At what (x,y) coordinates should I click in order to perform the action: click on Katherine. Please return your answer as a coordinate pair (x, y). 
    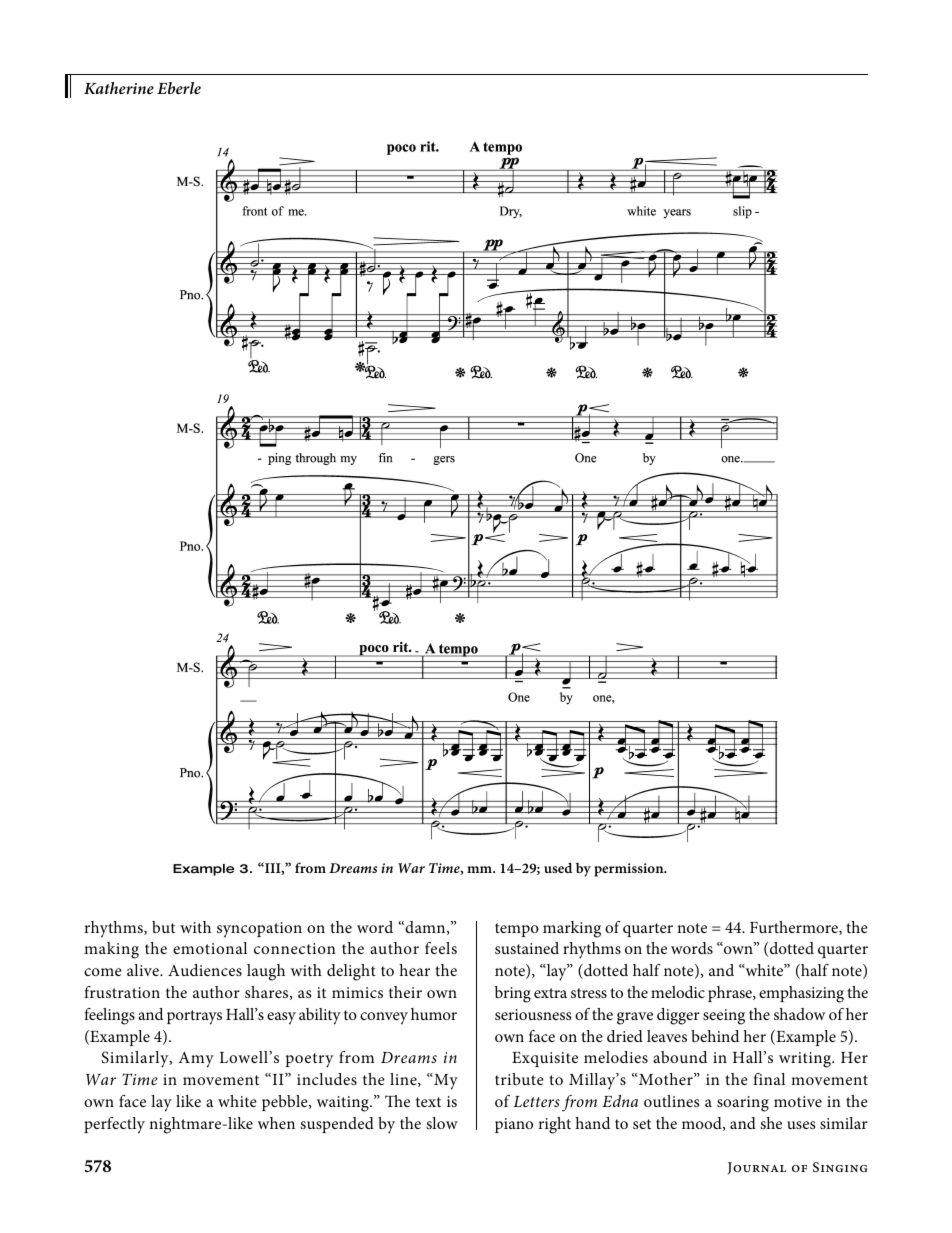
    Looking at the image, I should click on (119, 88).
